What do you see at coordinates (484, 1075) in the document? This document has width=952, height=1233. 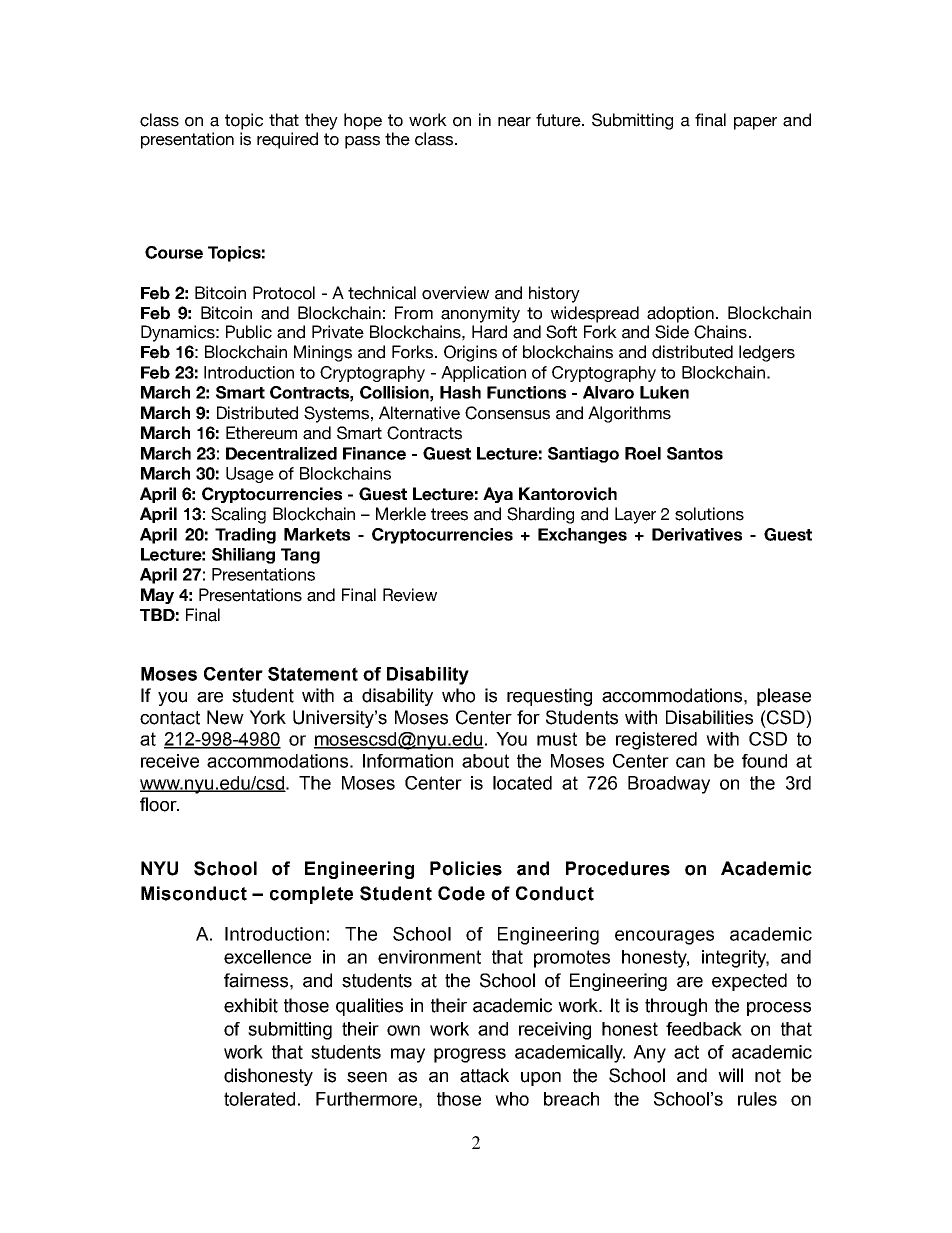 I see `attack` at bounding box center [484, 1075].
